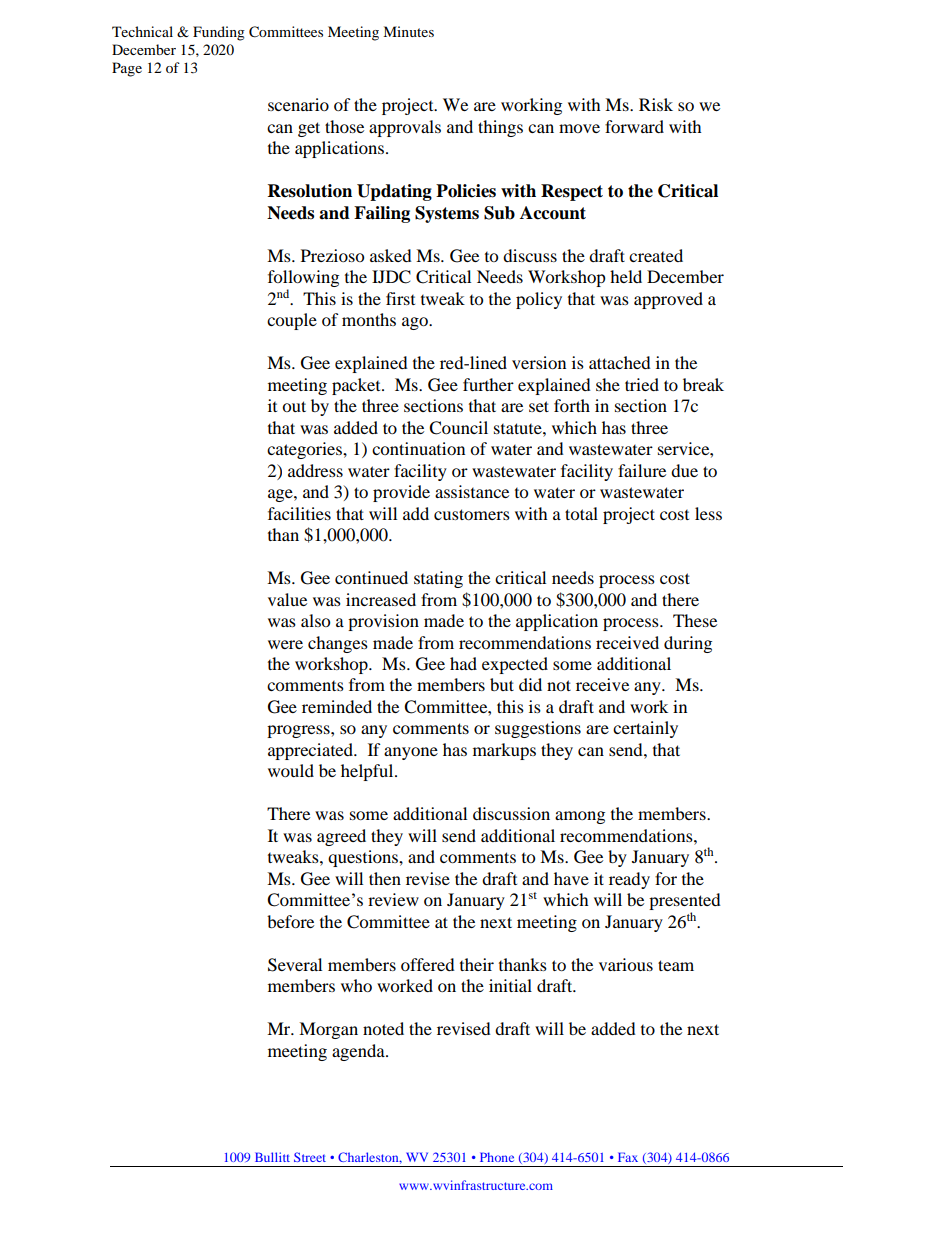 This page has width=952, height=1233. What do you see at coordinates (695, 620) in the page?
I see `These` at bounding box center [695, 620].
